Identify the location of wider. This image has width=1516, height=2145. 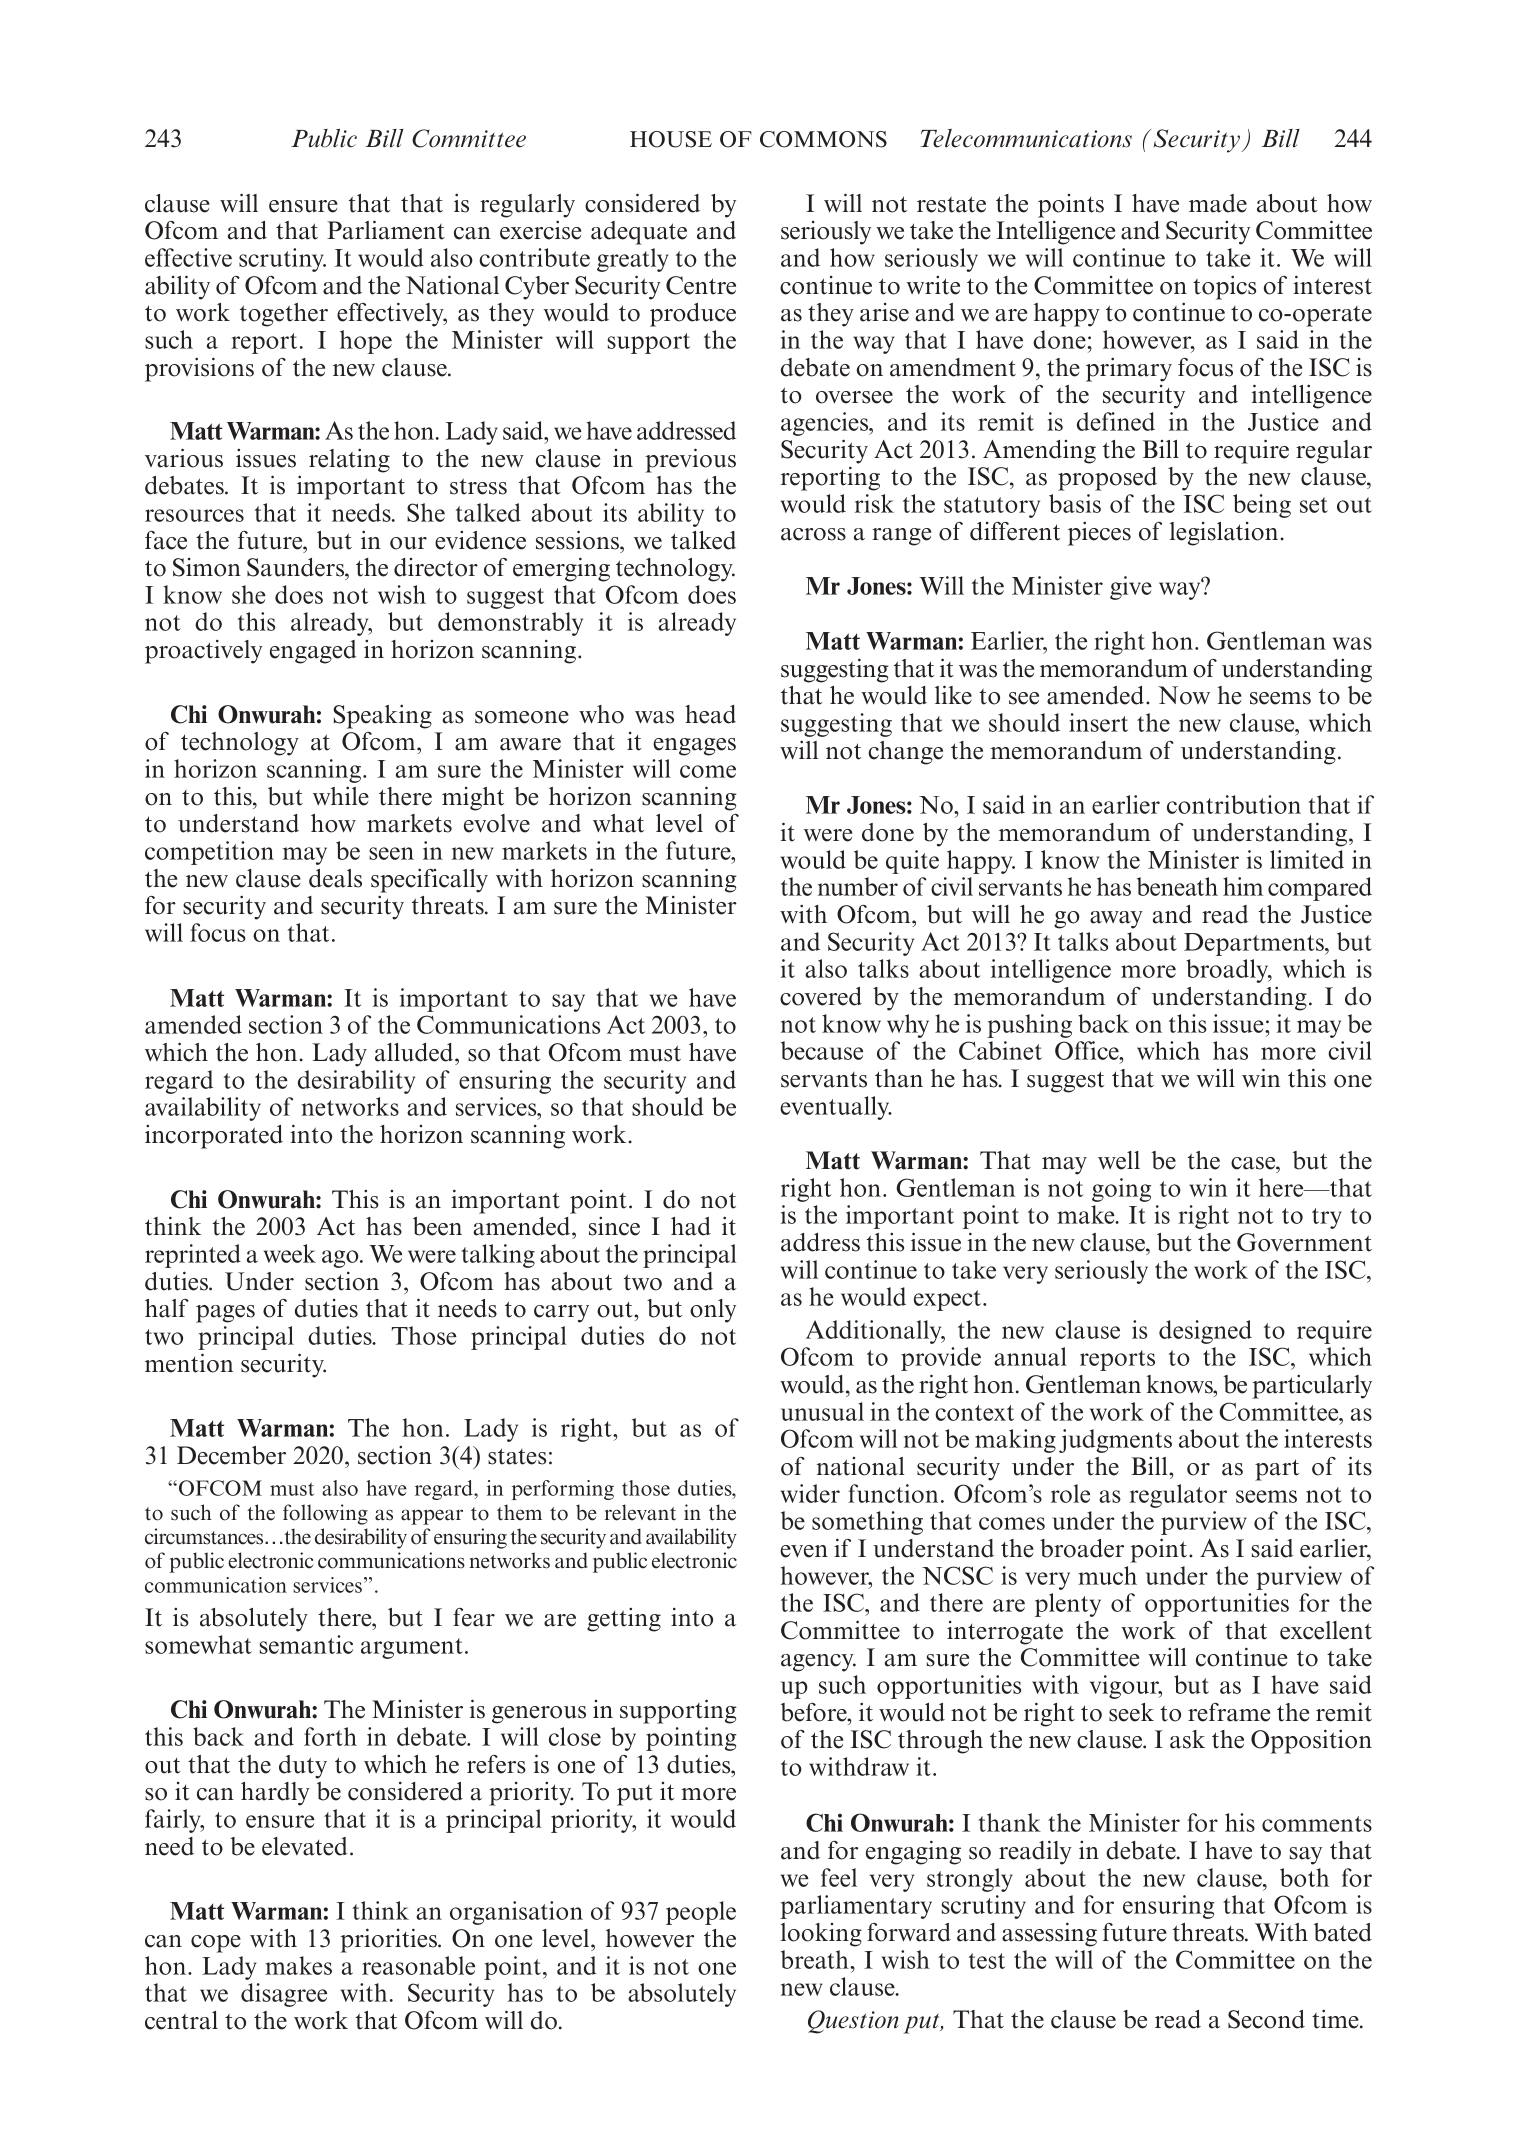
(810, 1493).
